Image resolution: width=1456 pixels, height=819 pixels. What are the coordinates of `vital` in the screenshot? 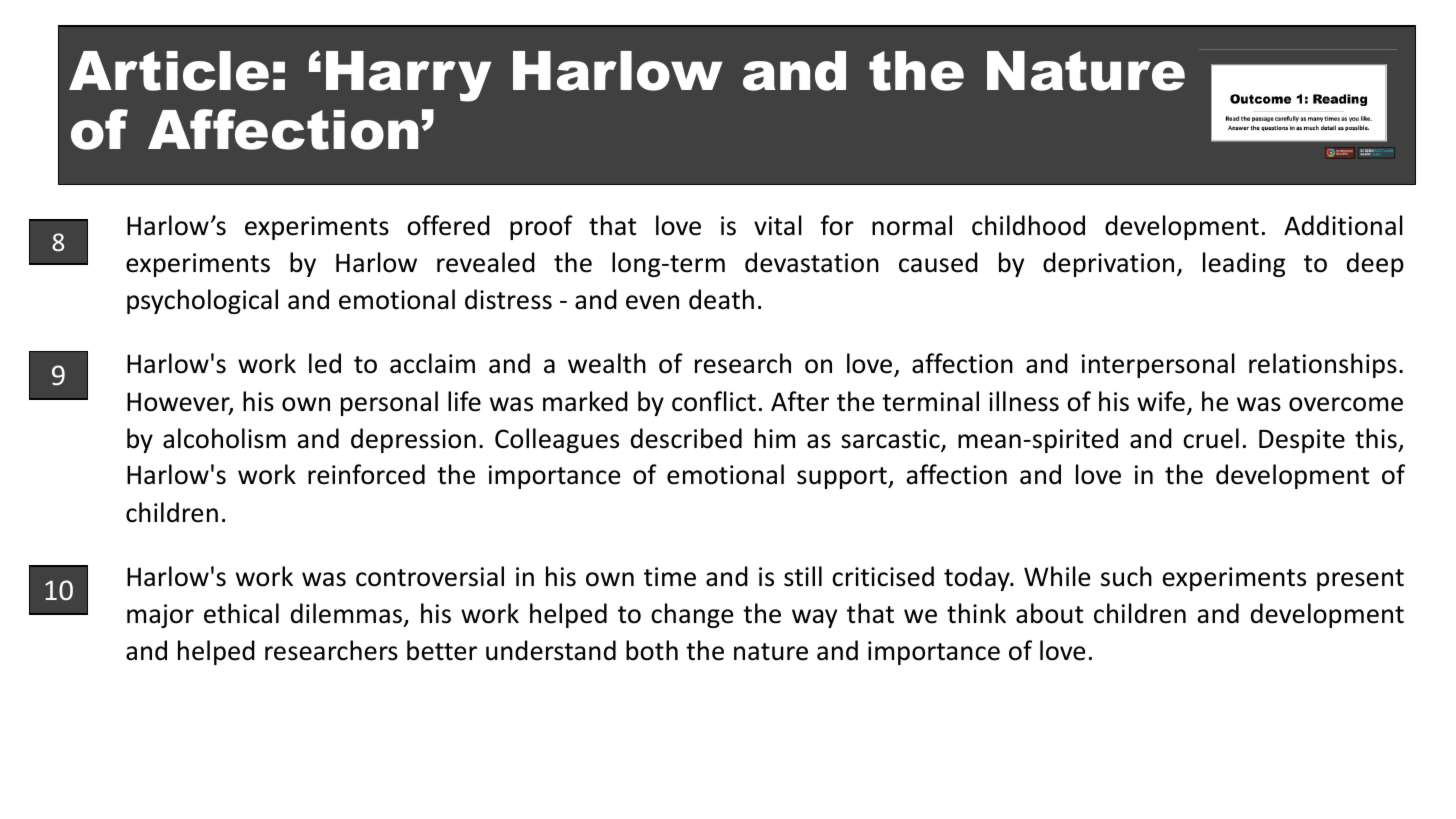 It's located at (778, 225).
